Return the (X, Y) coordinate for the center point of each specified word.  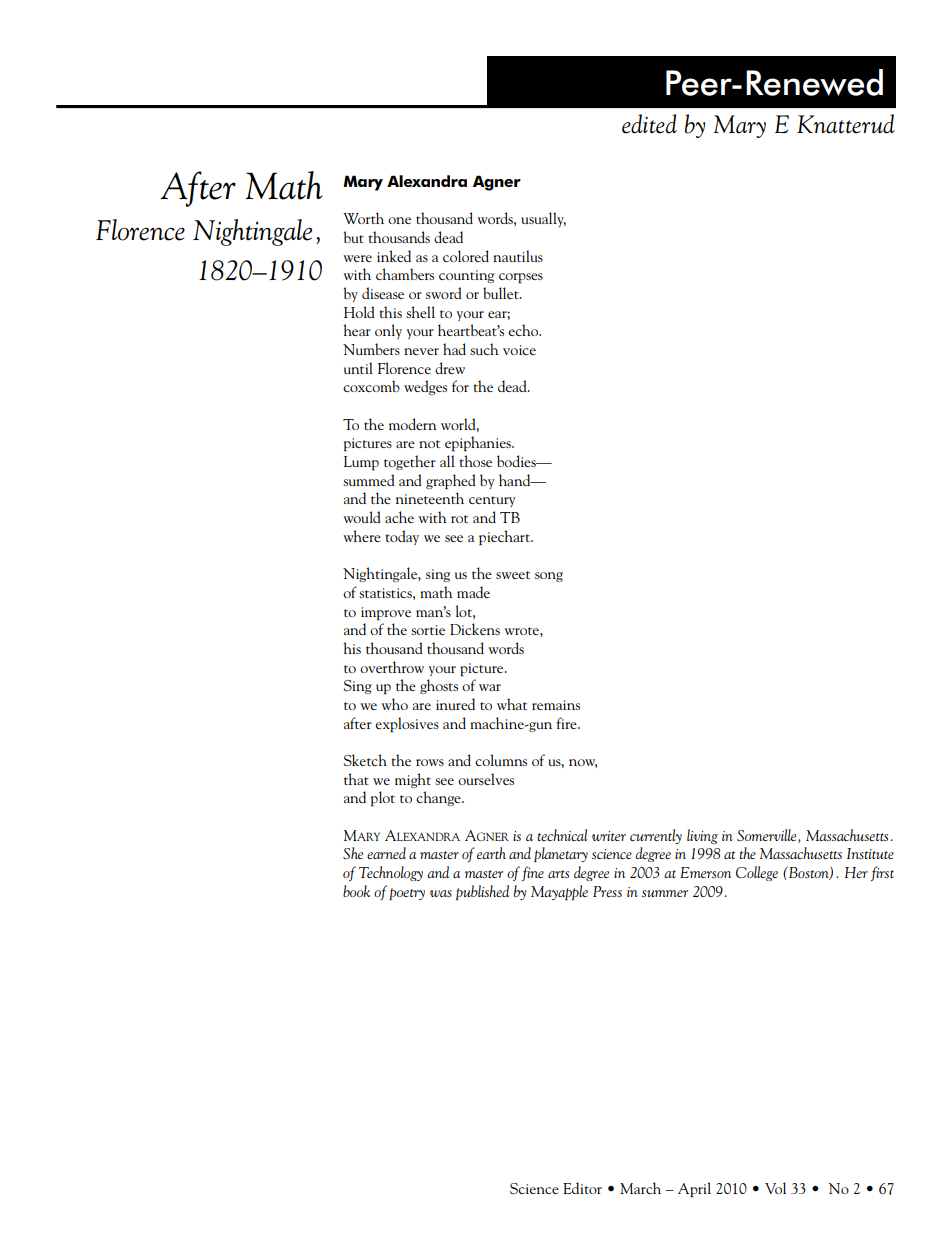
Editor (582, 1188)
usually (543, 219)
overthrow (392, 667)
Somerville (768, 836)
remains (556, 705)
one (399, 220)
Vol (775, 1188)
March (640, 1188)
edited (649, 124)
